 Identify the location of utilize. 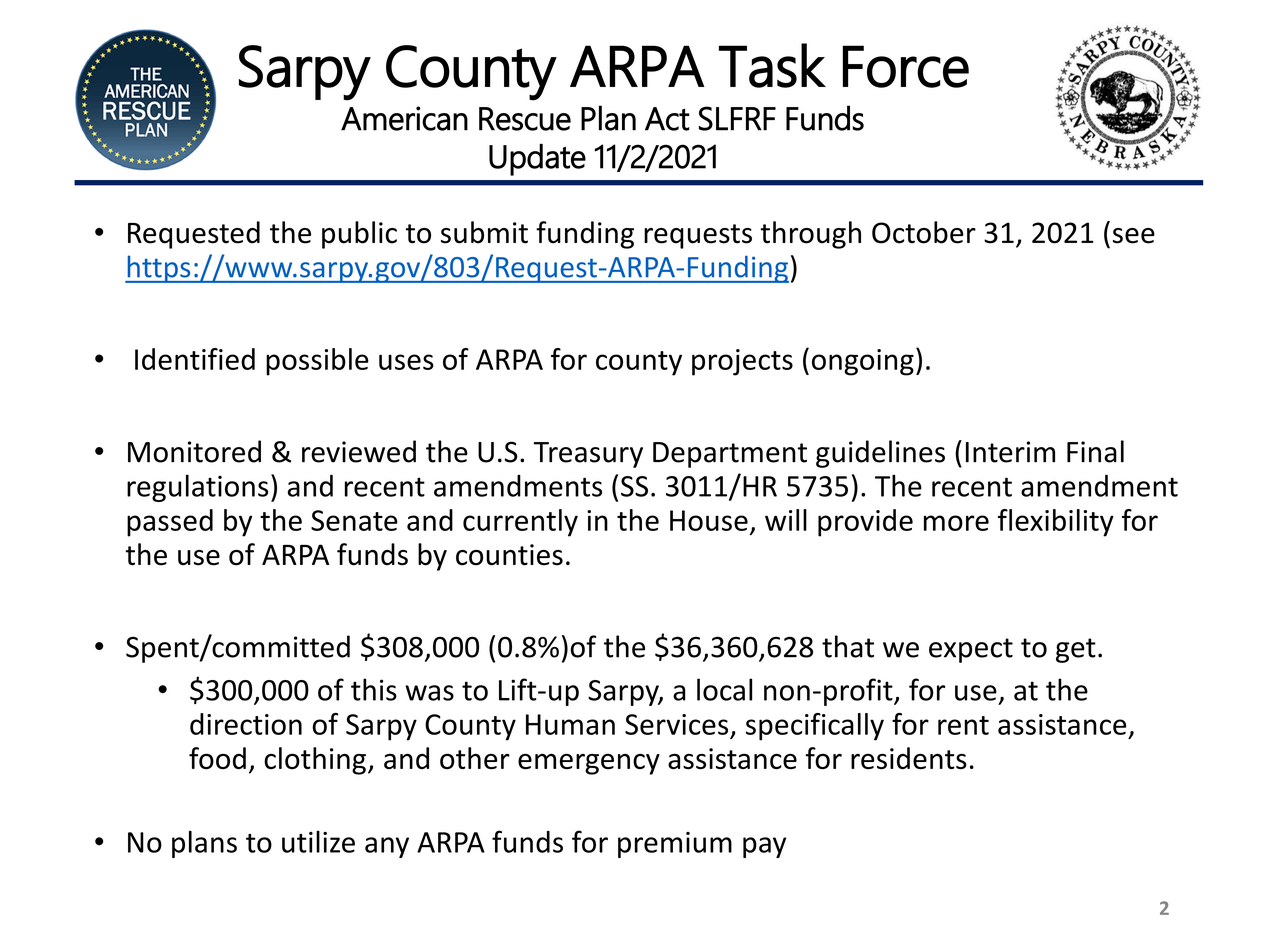
(318, 842).
